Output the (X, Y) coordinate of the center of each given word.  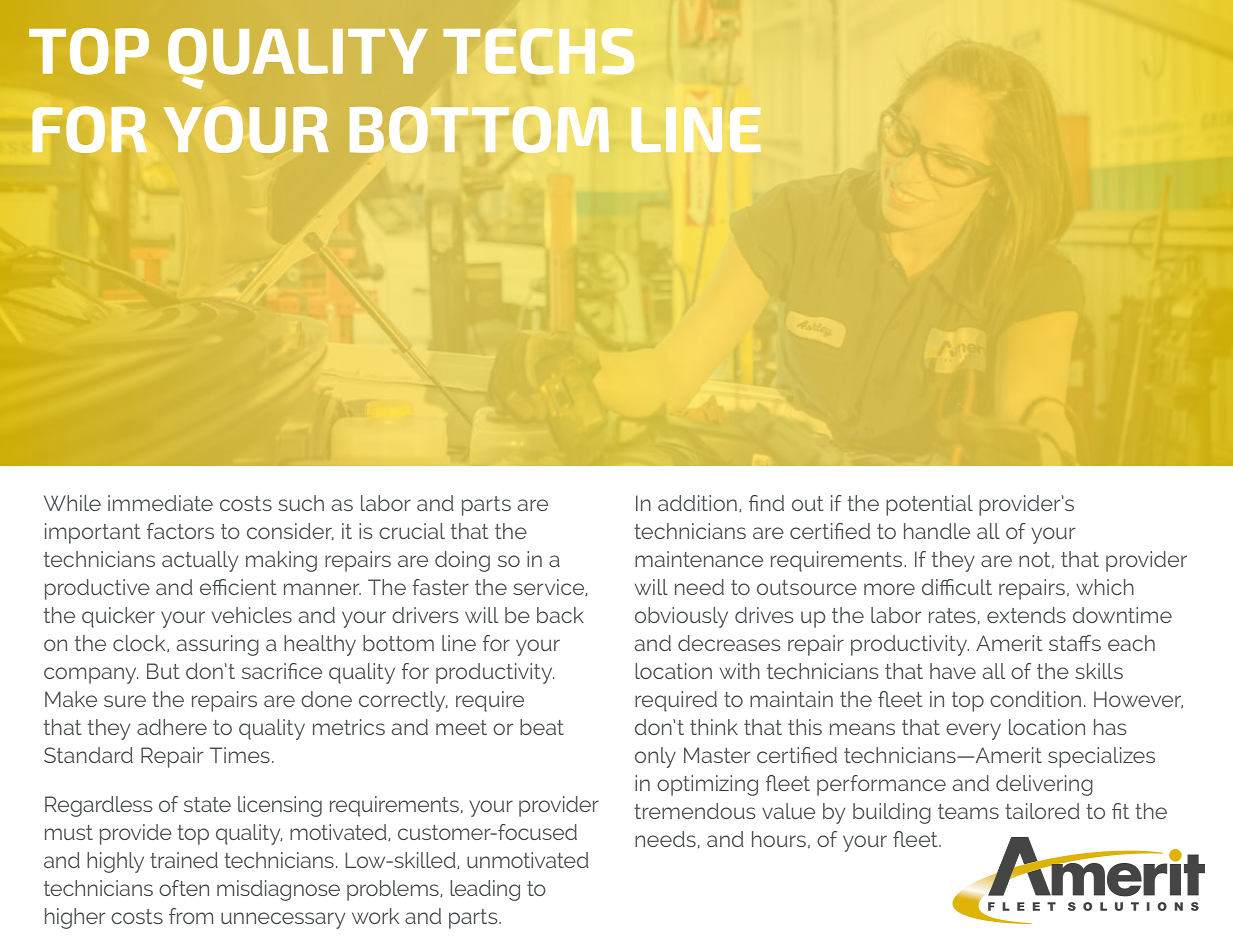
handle (937, 531)
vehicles (252, 615)
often (184, 888)
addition (697, 503)
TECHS (539, 51)
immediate (160, 503)
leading (485, 890)
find (766, 503)
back (560, 615)
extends (1026, 615)
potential (929, 505)
